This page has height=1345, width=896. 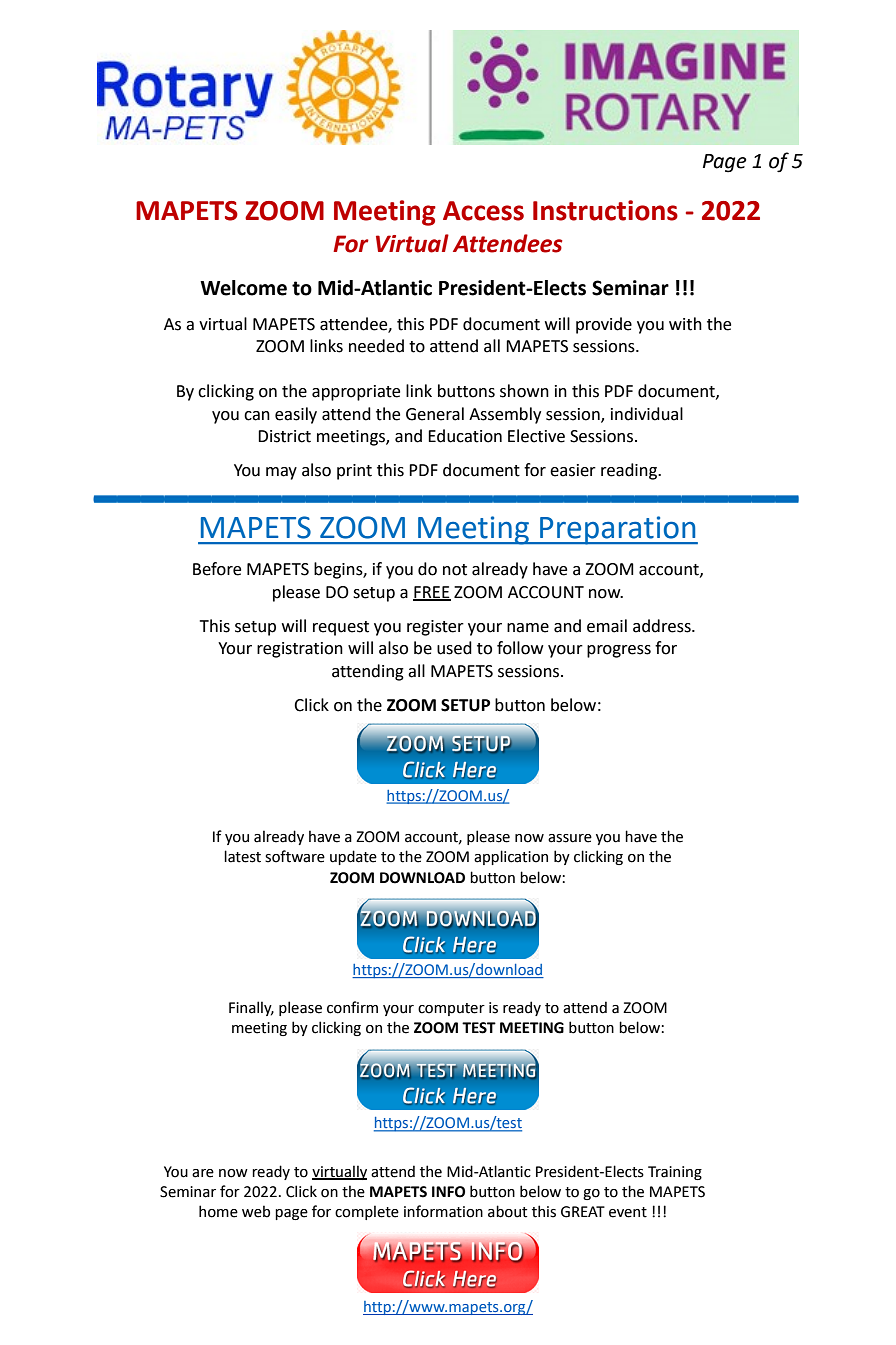 I want to click on web, so click(x=256, y=1211).
